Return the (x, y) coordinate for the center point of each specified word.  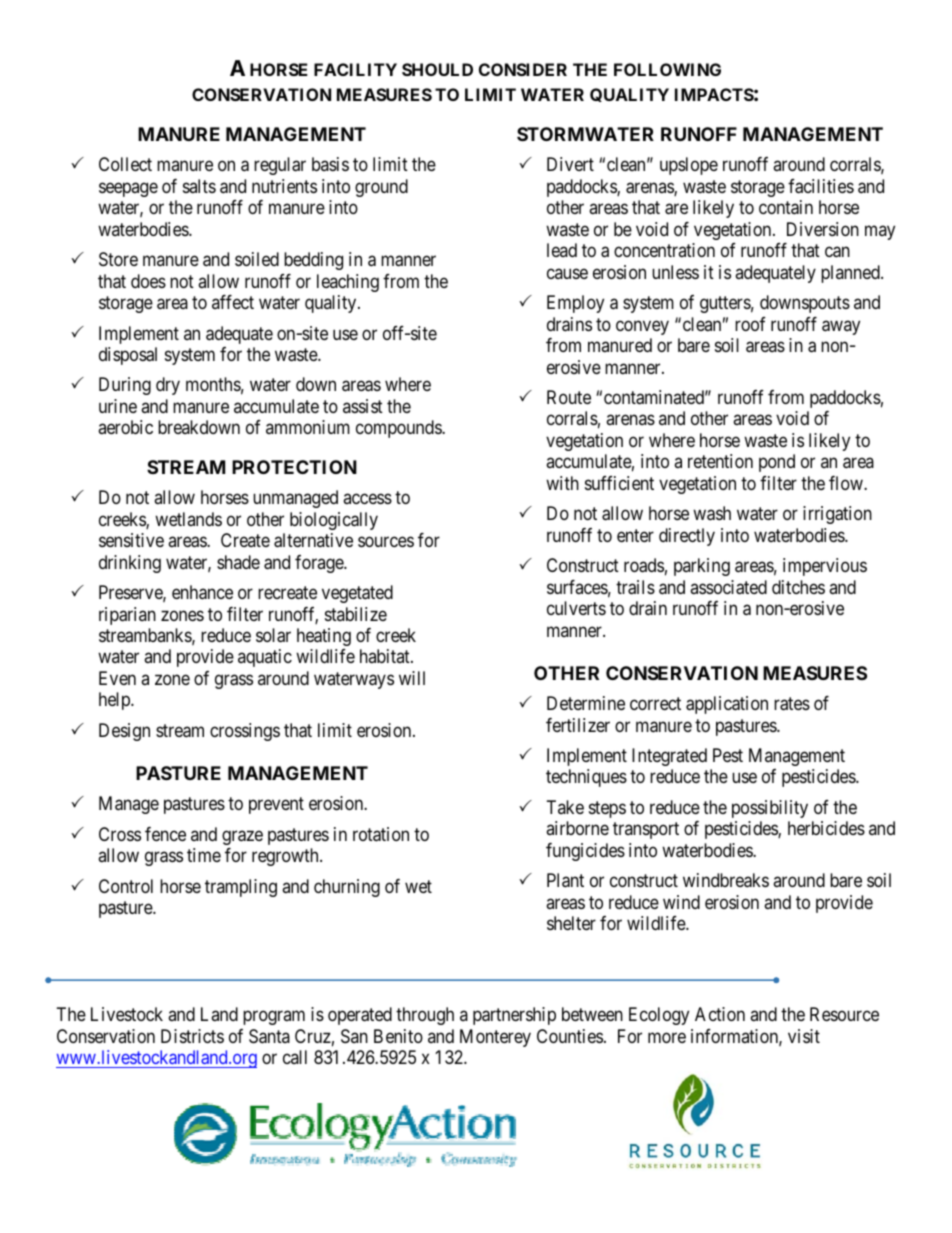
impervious (825, 567)
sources (386, 542)
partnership (514, 1016)
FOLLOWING (667, 69)
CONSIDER (523, 69)
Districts (192, 1036)
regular (280, 166)
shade (238, 562)
